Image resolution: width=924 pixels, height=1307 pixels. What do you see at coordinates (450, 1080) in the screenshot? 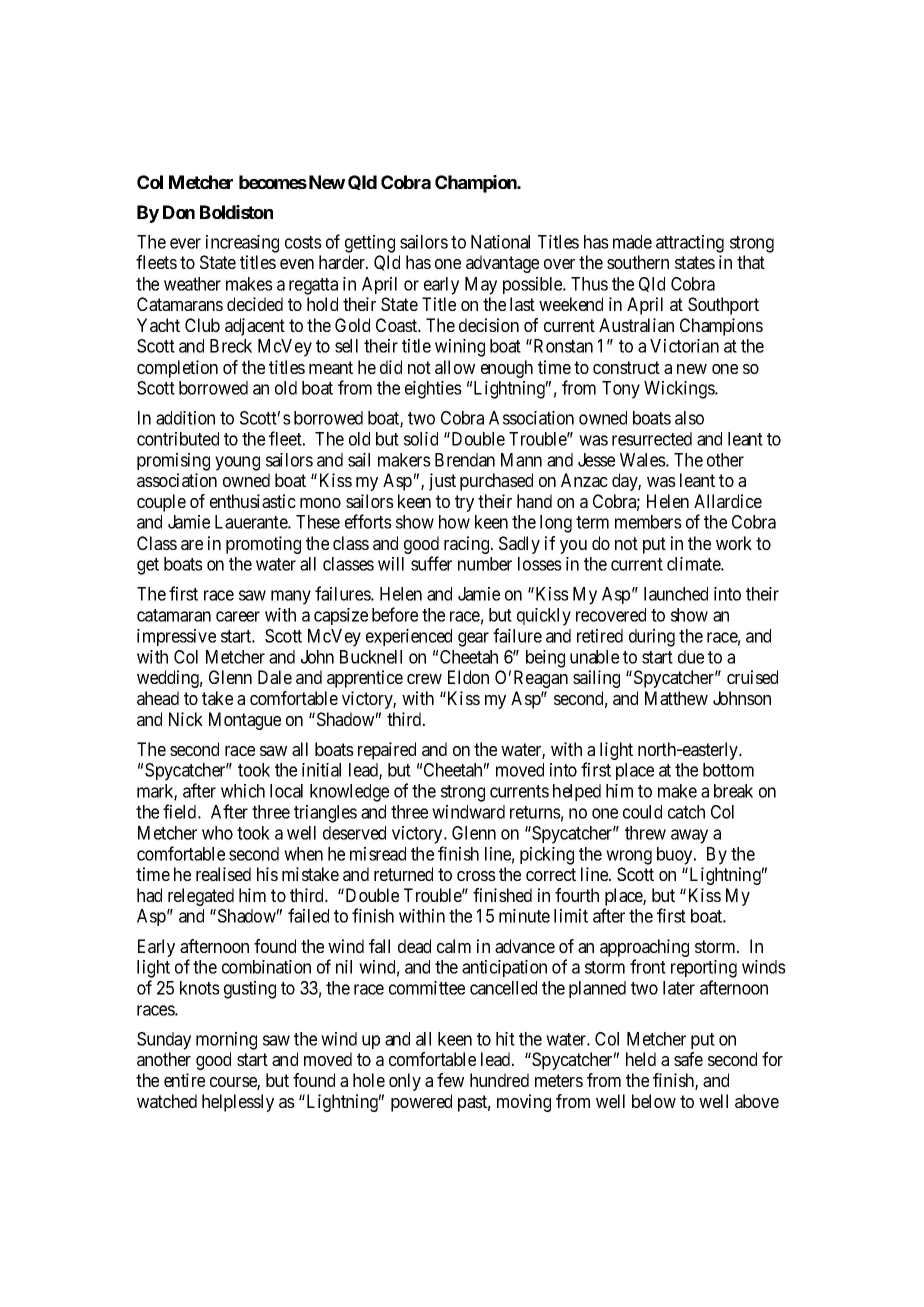
I see `few` at bounding box center [450, 1080].
